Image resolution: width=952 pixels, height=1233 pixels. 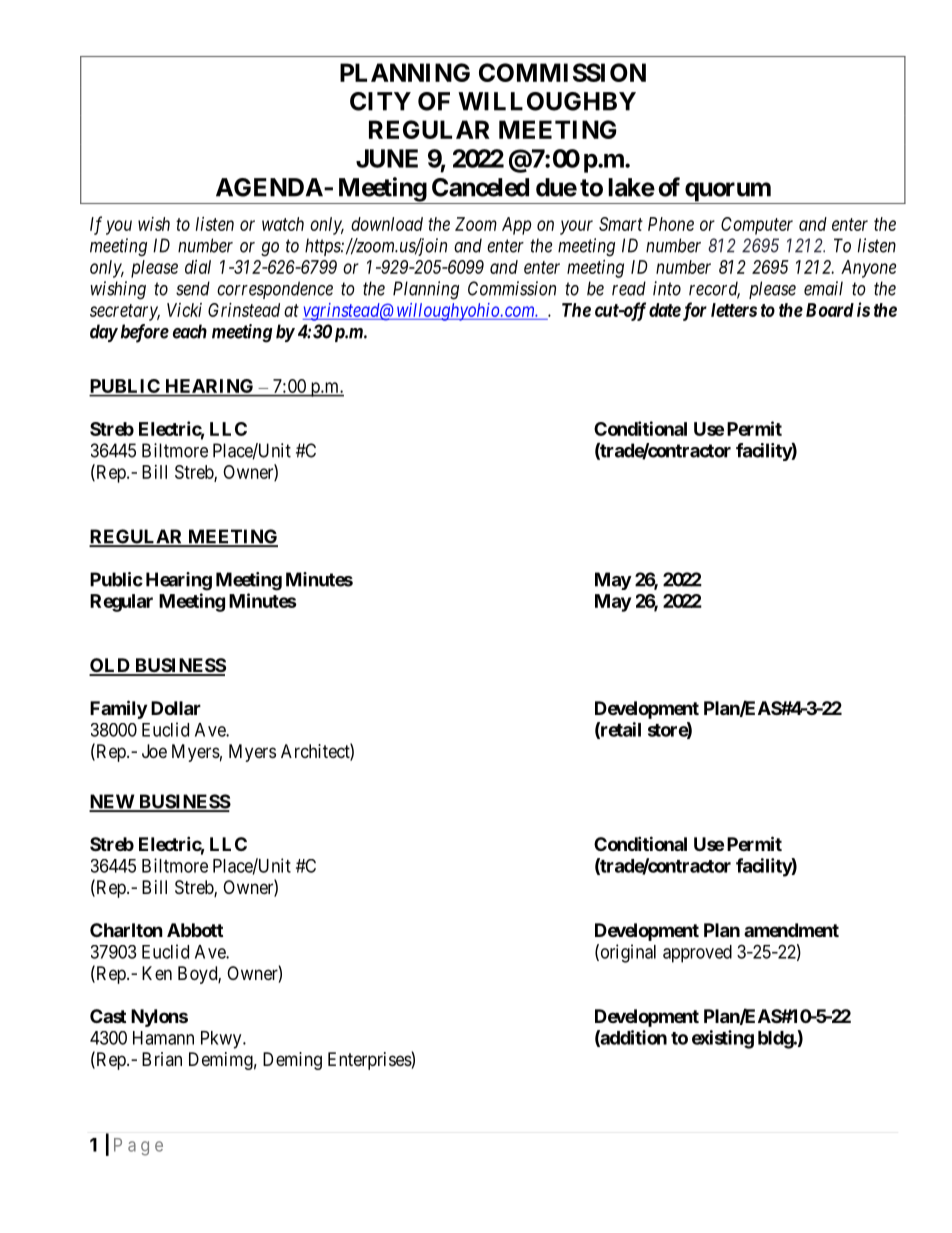 I want to click on each, so click(x=190, y=331).
